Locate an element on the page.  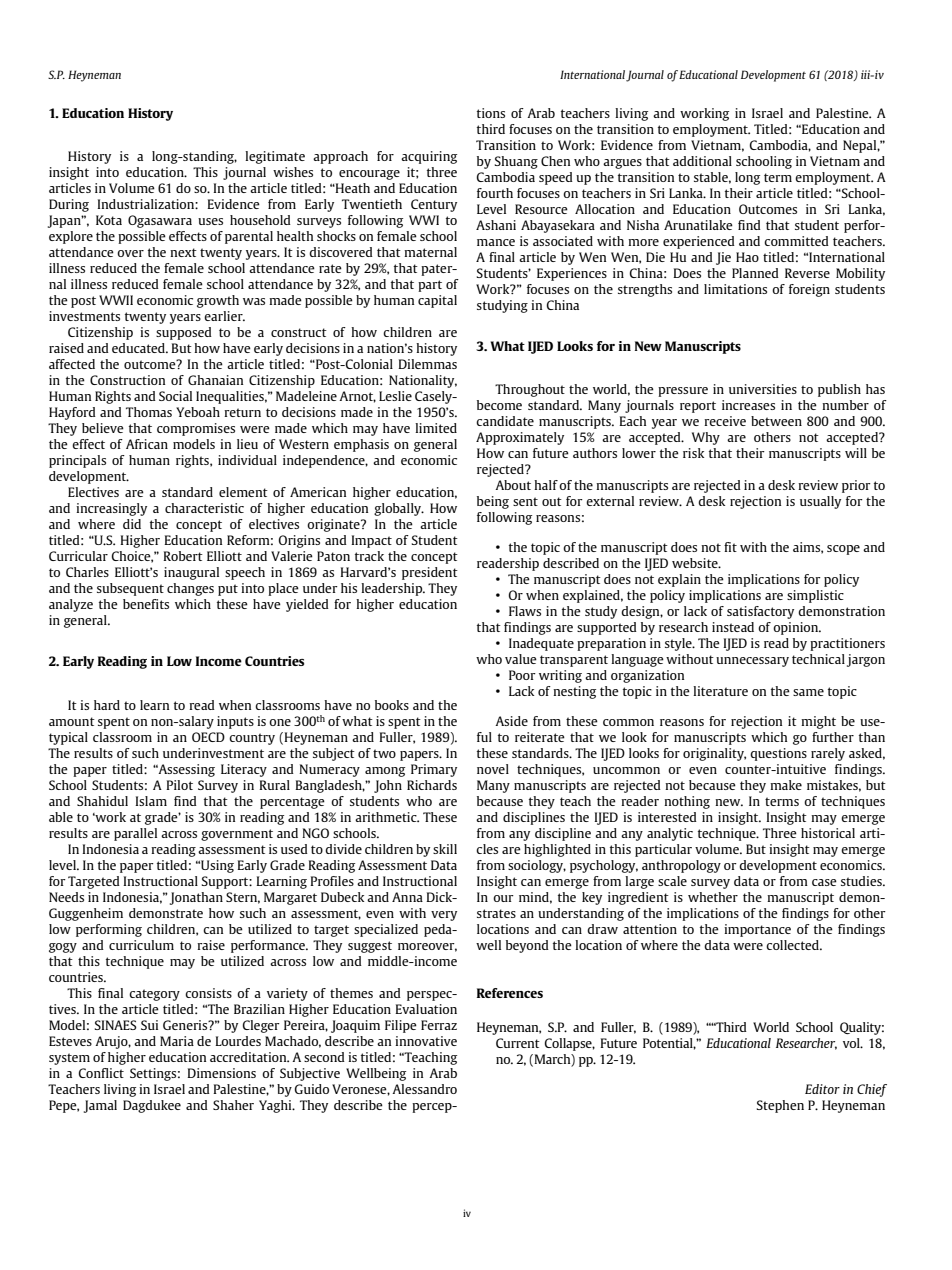
benefits is located at coordinates (146, 604).
